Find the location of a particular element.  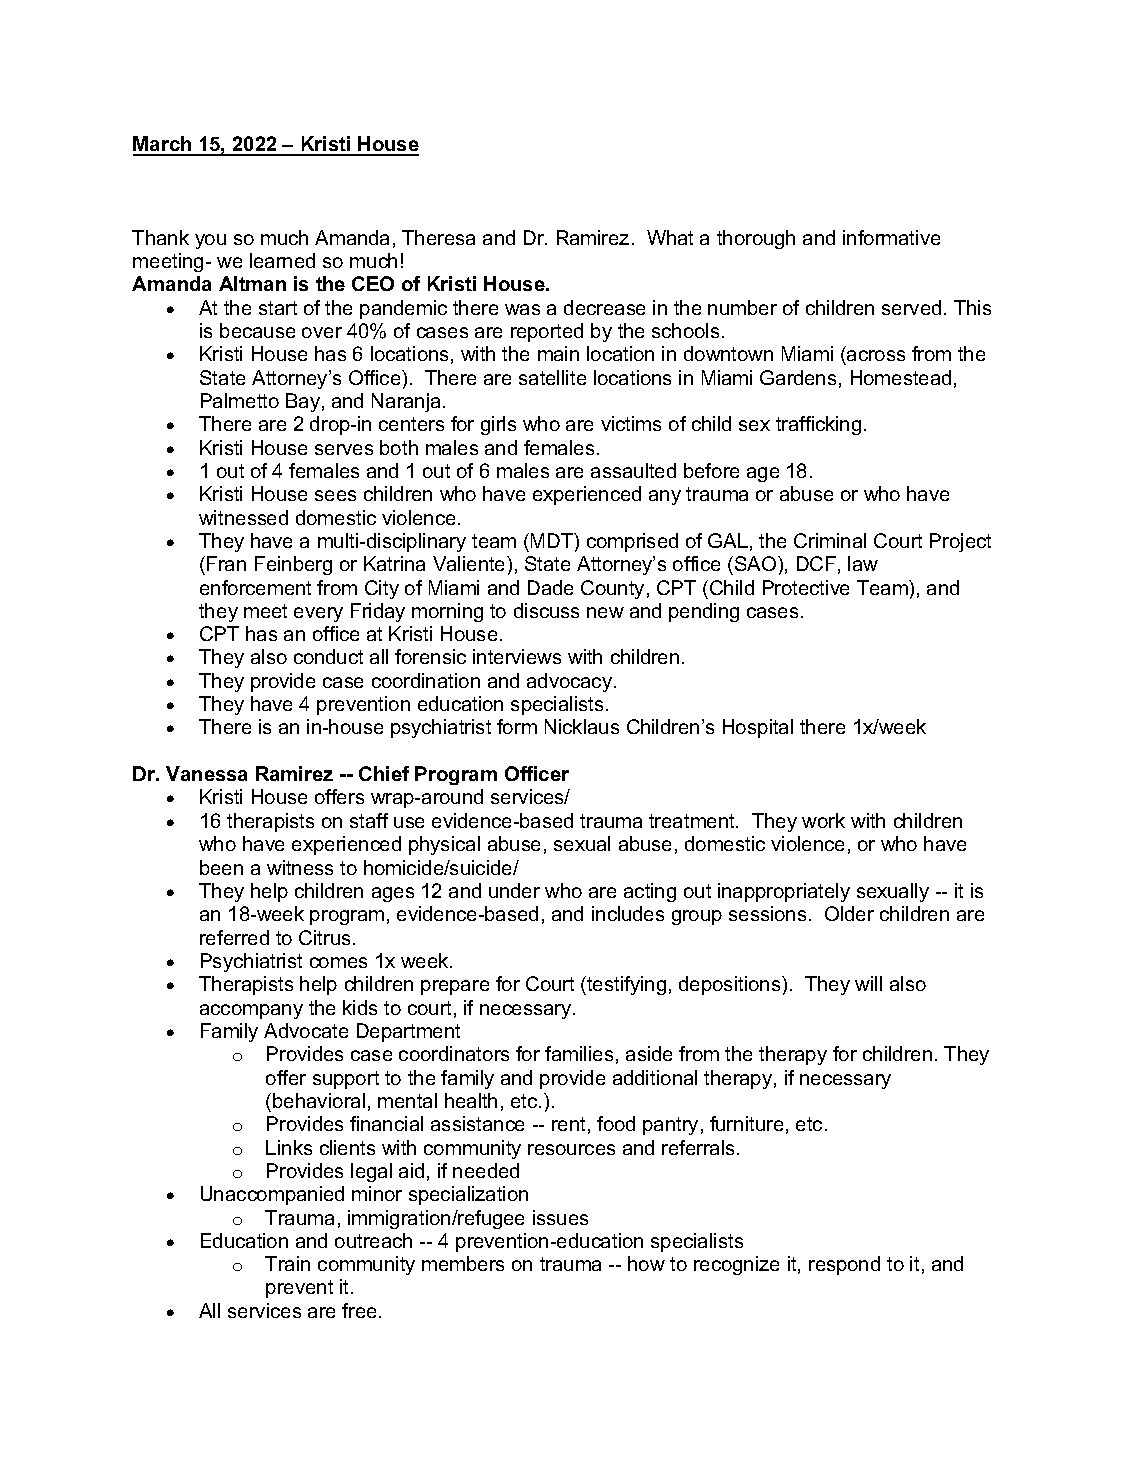

issues is located at coordinates (560, 1217).
